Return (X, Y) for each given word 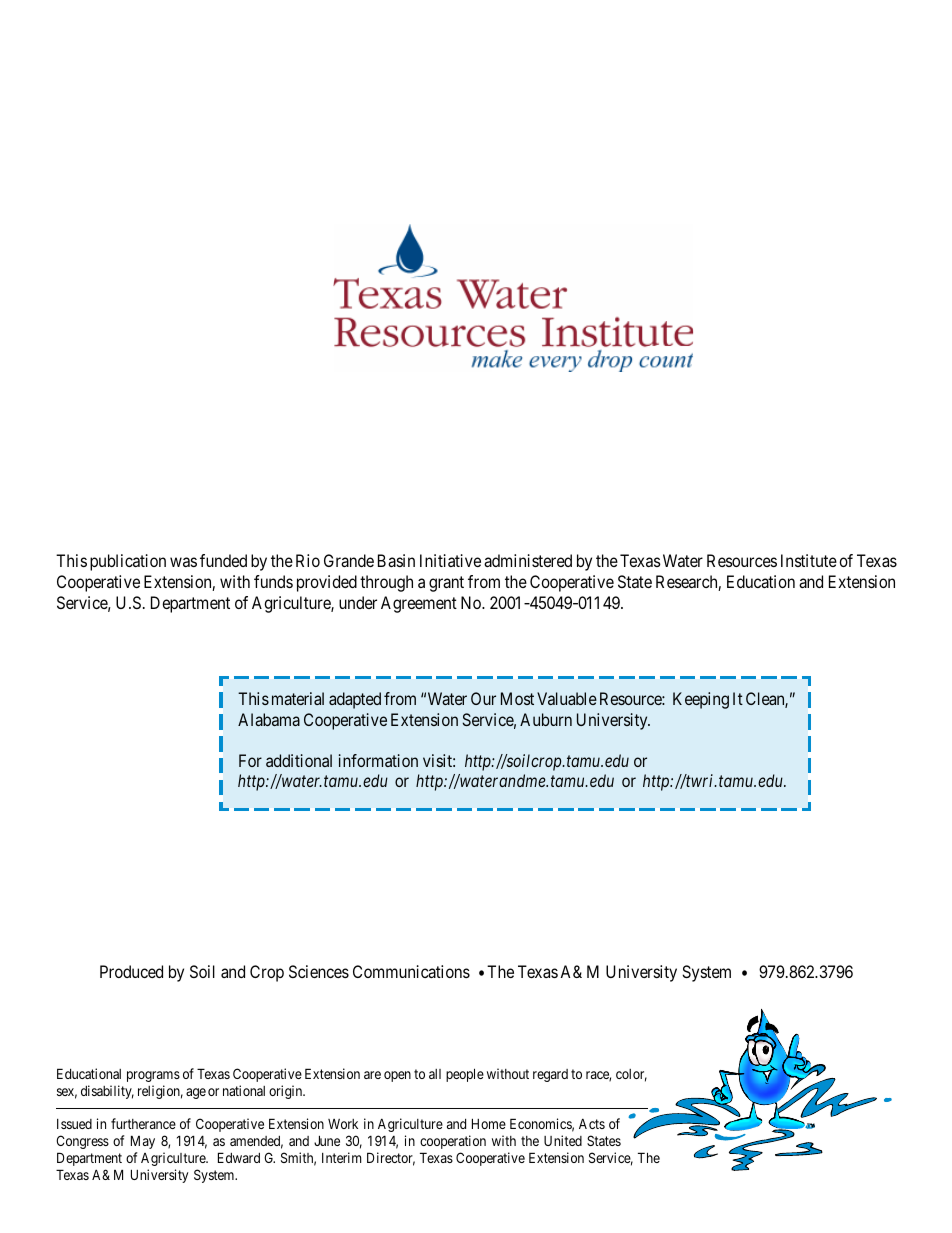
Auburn (546, 719)
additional (299, 760)
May (143, 1142)
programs (153, 1076)
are (372, 1075)
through (386, 583)
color (631, 1075)
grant (446, 584)
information (378, 760)
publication (128, 562)
